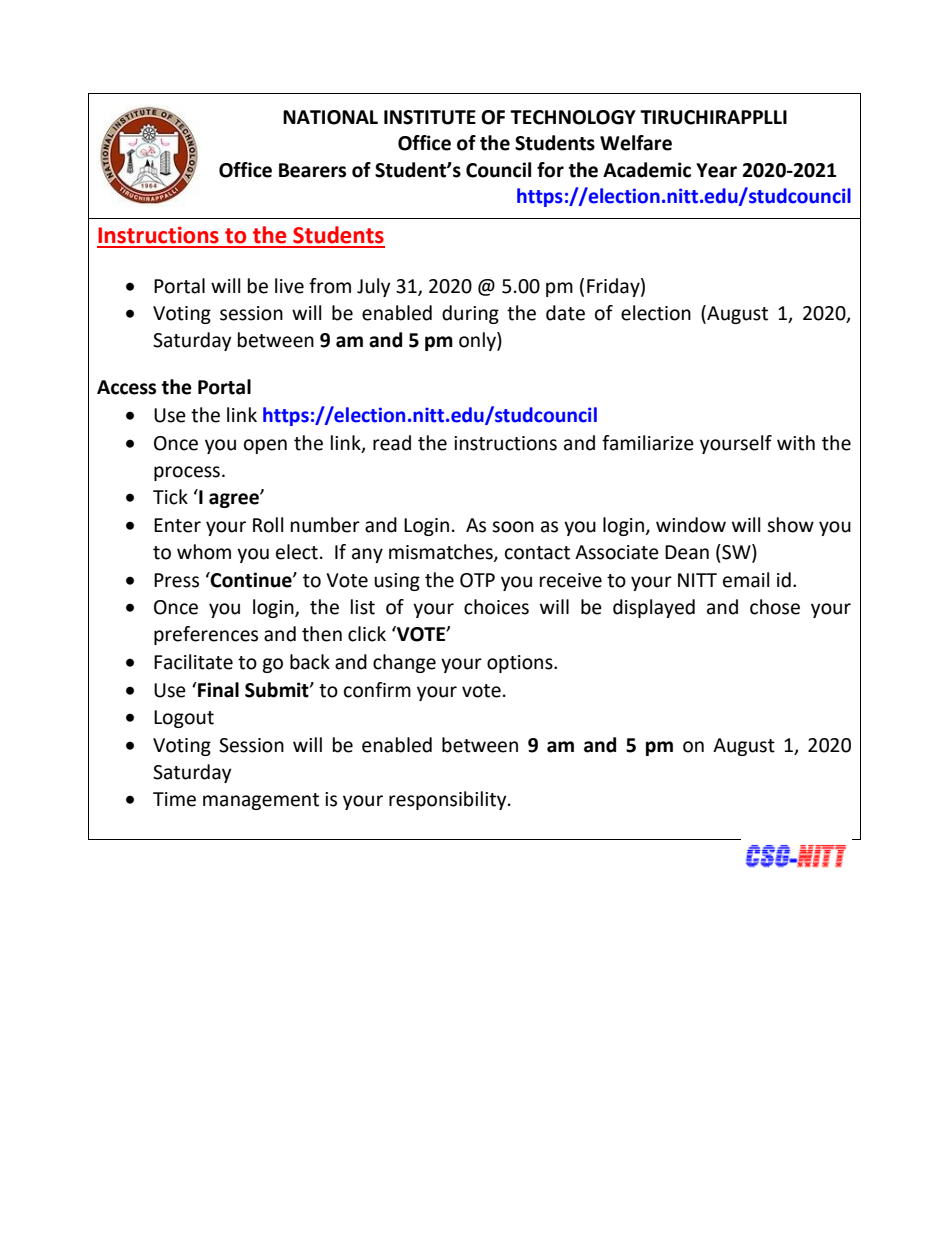  Describe the element at coordinates (204, 552) in the page. I see `whom` at that location.
